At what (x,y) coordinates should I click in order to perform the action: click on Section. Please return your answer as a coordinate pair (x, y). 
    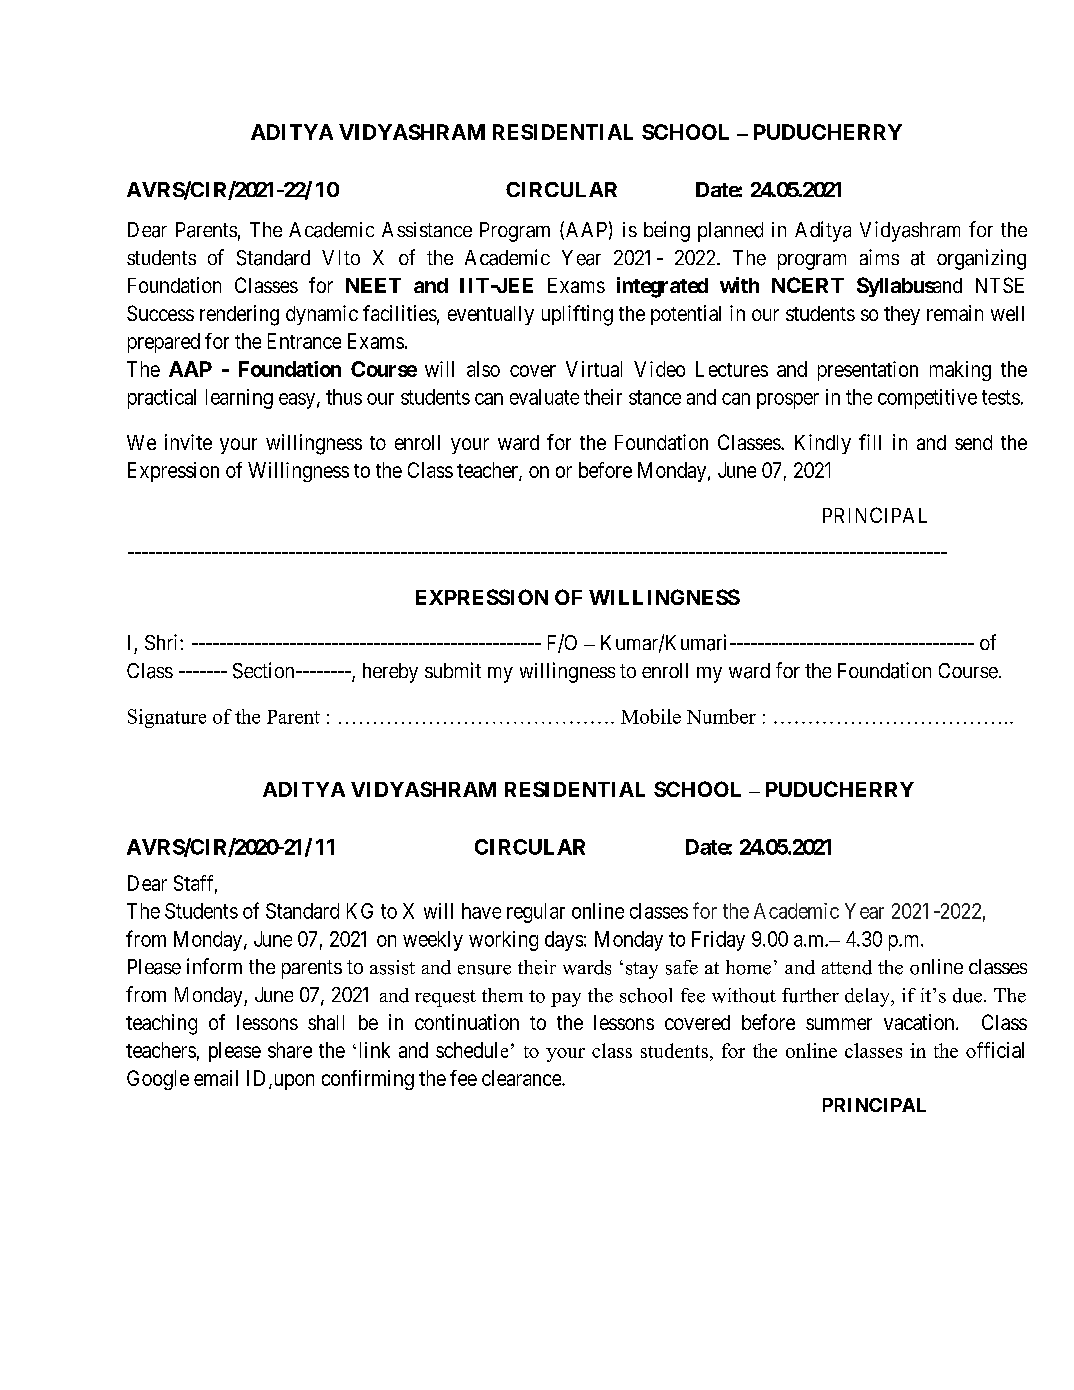
    Looking at the image, I should click on (265, 670).
